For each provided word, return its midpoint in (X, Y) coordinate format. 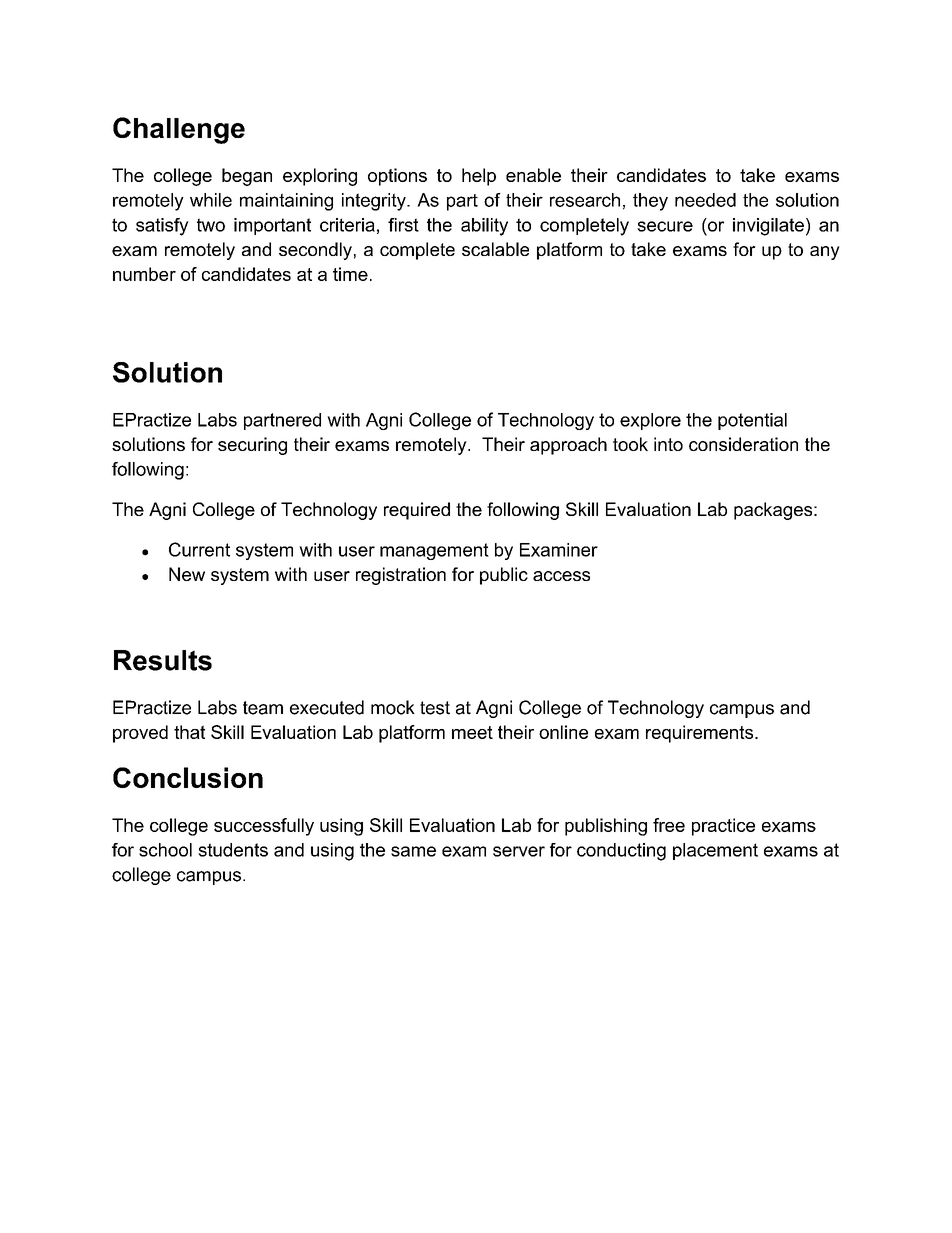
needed (705, 200)
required (417, 511)
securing (252, 446)
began (247, 177)
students (233, 850)
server (519, 851)
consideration (743, 444)
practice (723, 827)
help (479, 177)
